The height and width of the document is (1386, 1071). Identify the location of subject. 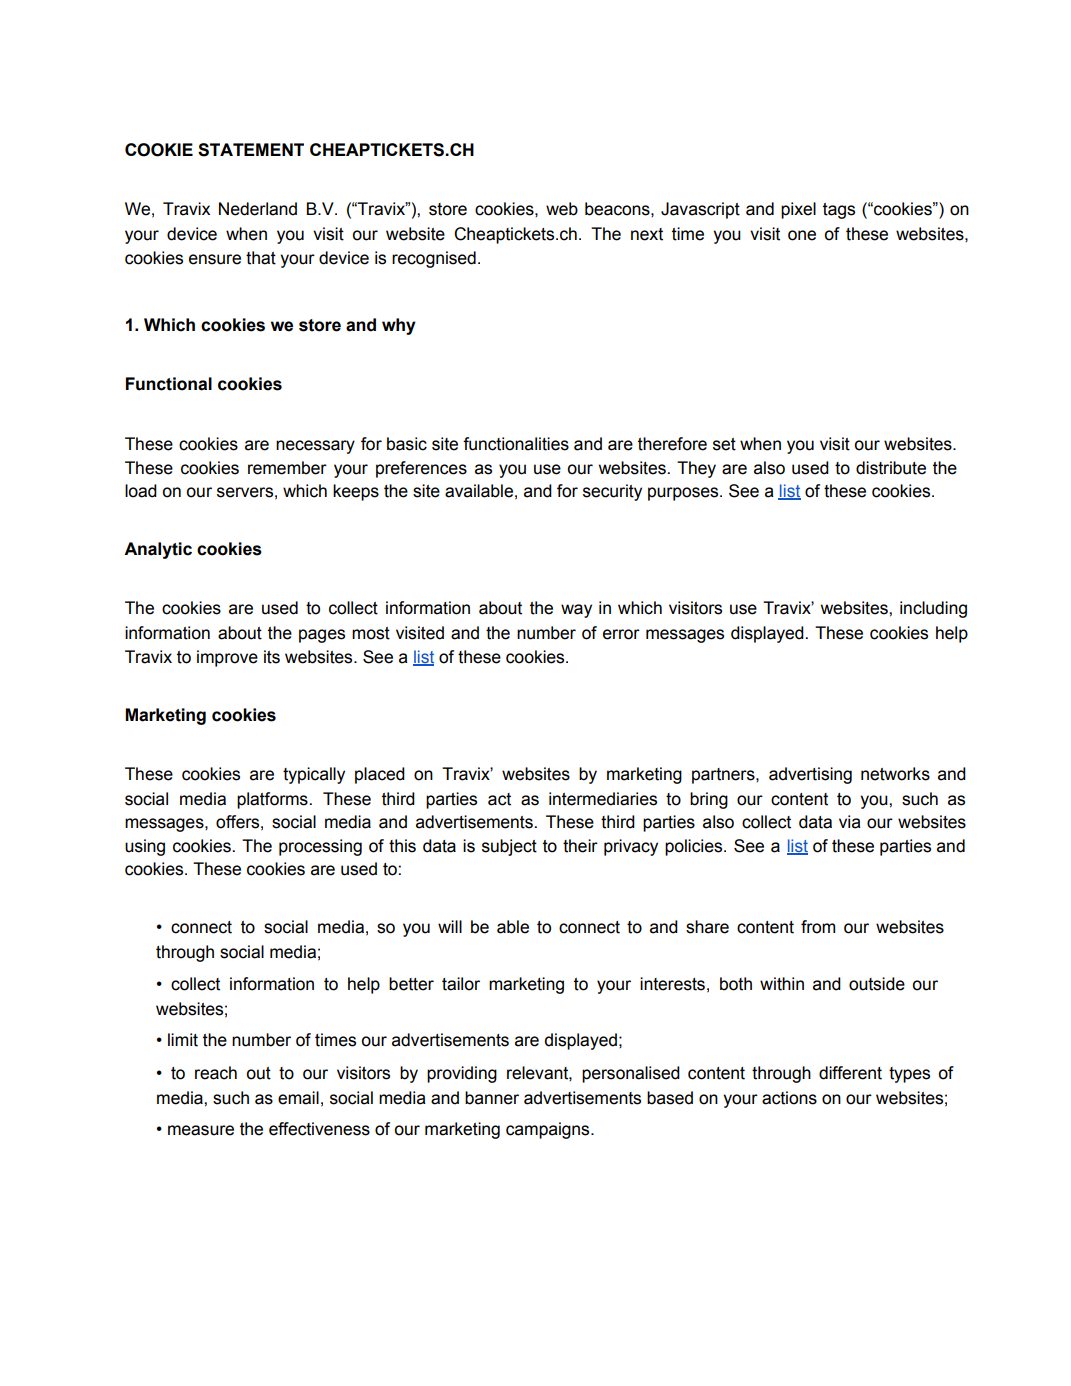
(509, 847).
